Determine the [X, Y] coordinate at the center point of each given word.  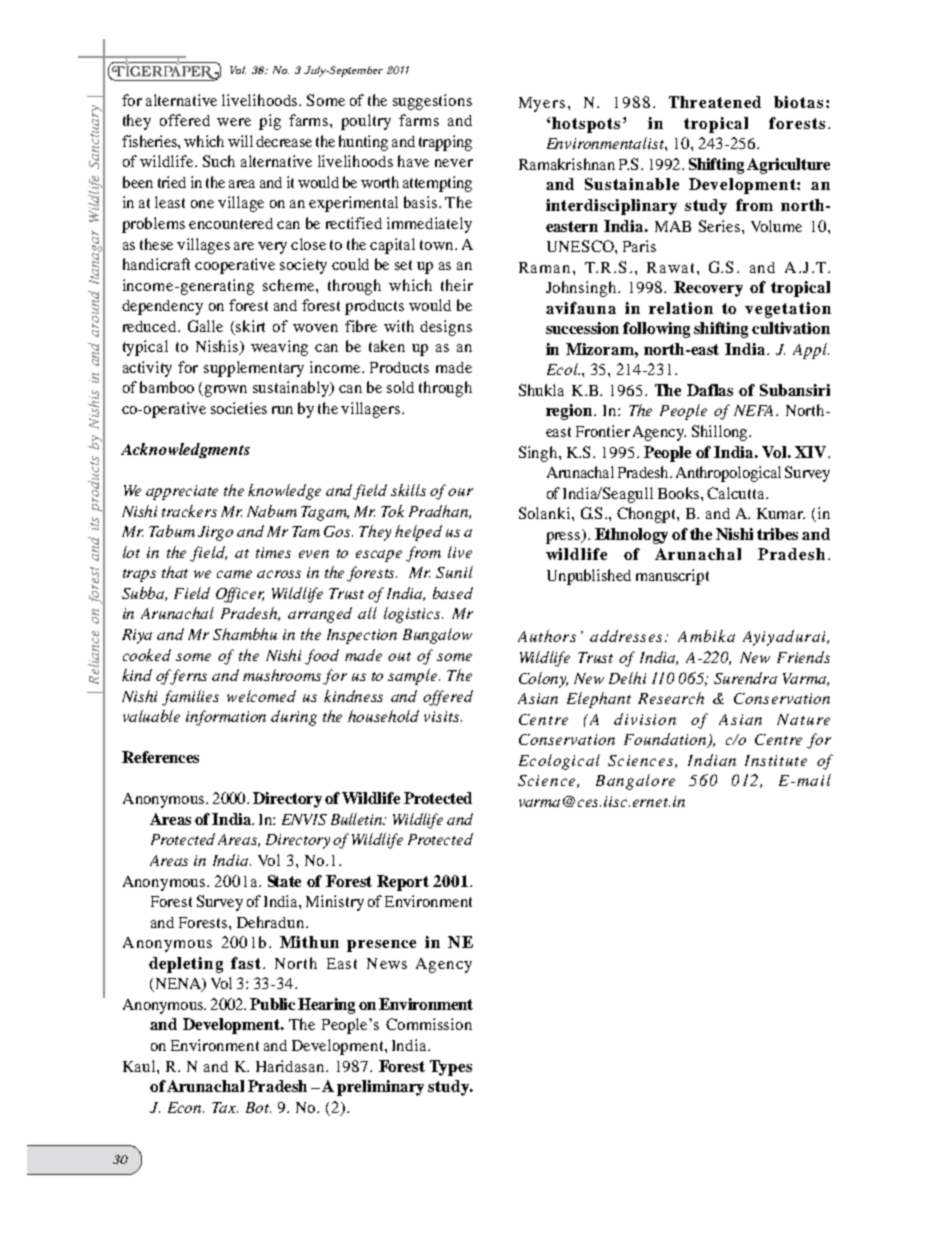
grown [226, 391]
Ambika [706, 636]
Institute [776, 760]
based [453, 593]
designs [446, 328]
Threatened [715, 102]
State [284, 881]
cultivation [791, 328]
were [234, 122]
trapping [445, 143]
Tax [225, 1107]
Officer [240, 595]
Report [403, 883]
